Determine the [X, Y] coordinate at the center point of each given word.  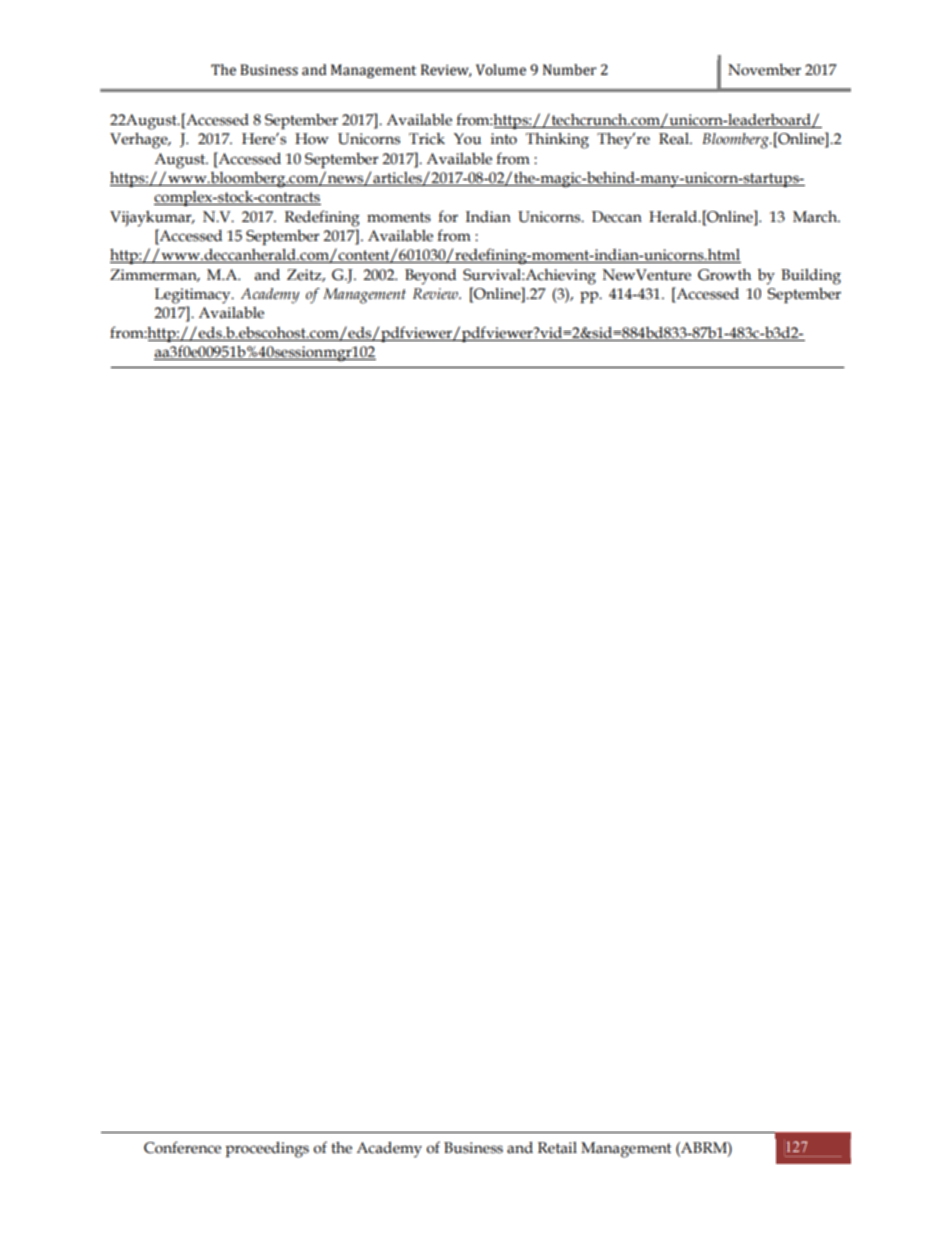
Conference [182, 1147]
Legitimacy [194, 296]
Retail [557, 1148]
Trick [427, 139]
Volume [501, 70]
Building [811, 277]
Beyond [430, 277]
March [816, 217]
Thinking [557, 141]
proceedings [267, 1150]
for [448, 216]
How [312, 139]
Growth [724, 275]
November [764, 70]
